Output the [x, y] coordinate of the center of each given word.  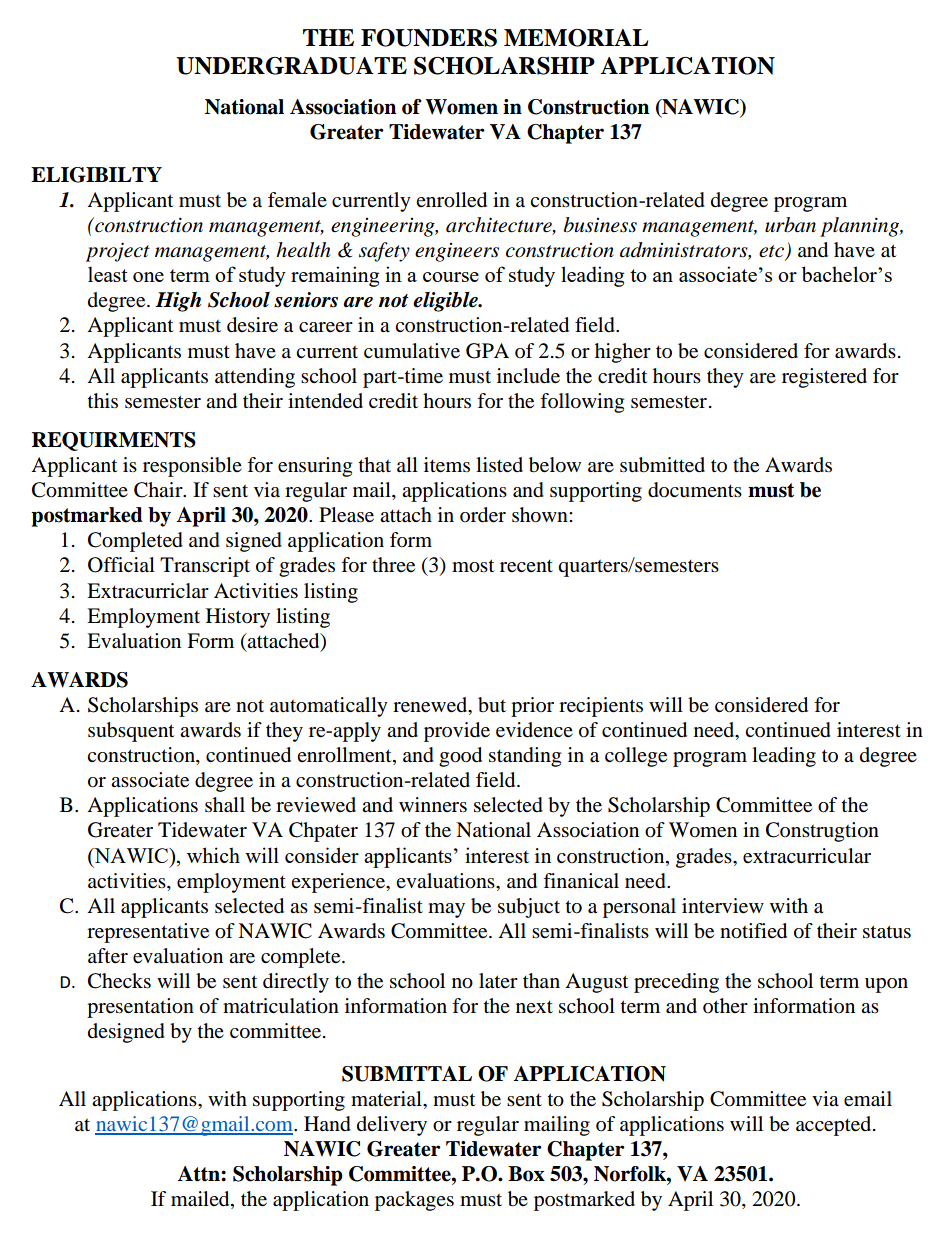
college [636, 757]
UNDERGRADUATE [291, 66]
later [498, 981]
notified [753, 931]
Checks [119, 981]
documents [695, 490]
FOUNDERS [429, 38]
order [483, 515]
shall [225, 805]
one [148, 277]
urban [790, 225]
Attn [200, 1174]
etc [772, 252]
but [492, 705]
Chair [159, 490]
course [451, 277]
